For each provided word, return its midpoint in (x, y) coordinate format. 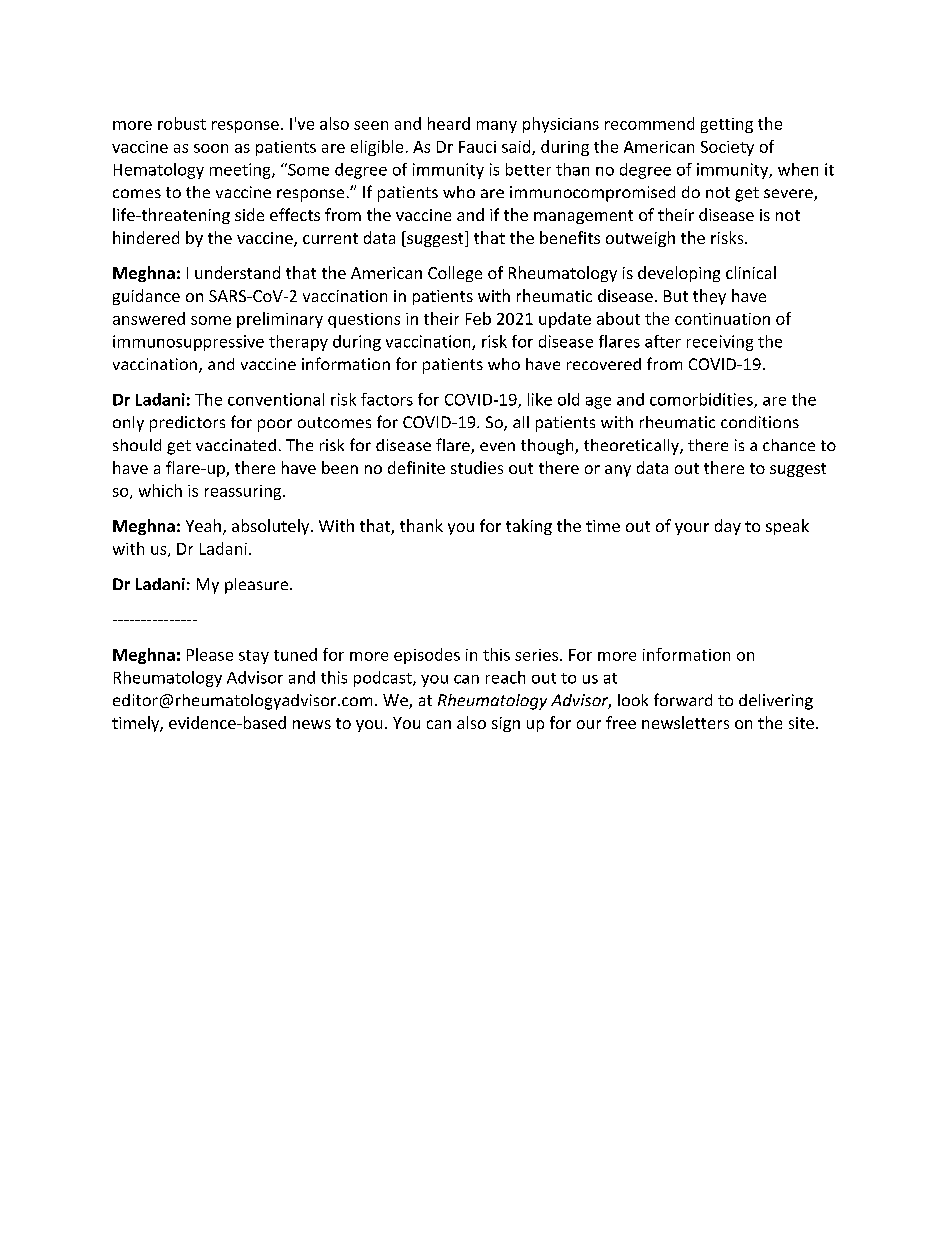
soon (211, 148)
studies (477, 467)
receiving (720, 343)
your (692, 529)
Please (210, 654)
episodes (427, 656)
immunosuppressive (188, 343)
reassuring (244, 492)
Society (727, 148)
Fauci (477, 147)
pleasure (256, 586)
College (455, 274)
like (540, 399)
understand (237, 272)
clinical (751, 272)
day (728, 527)
